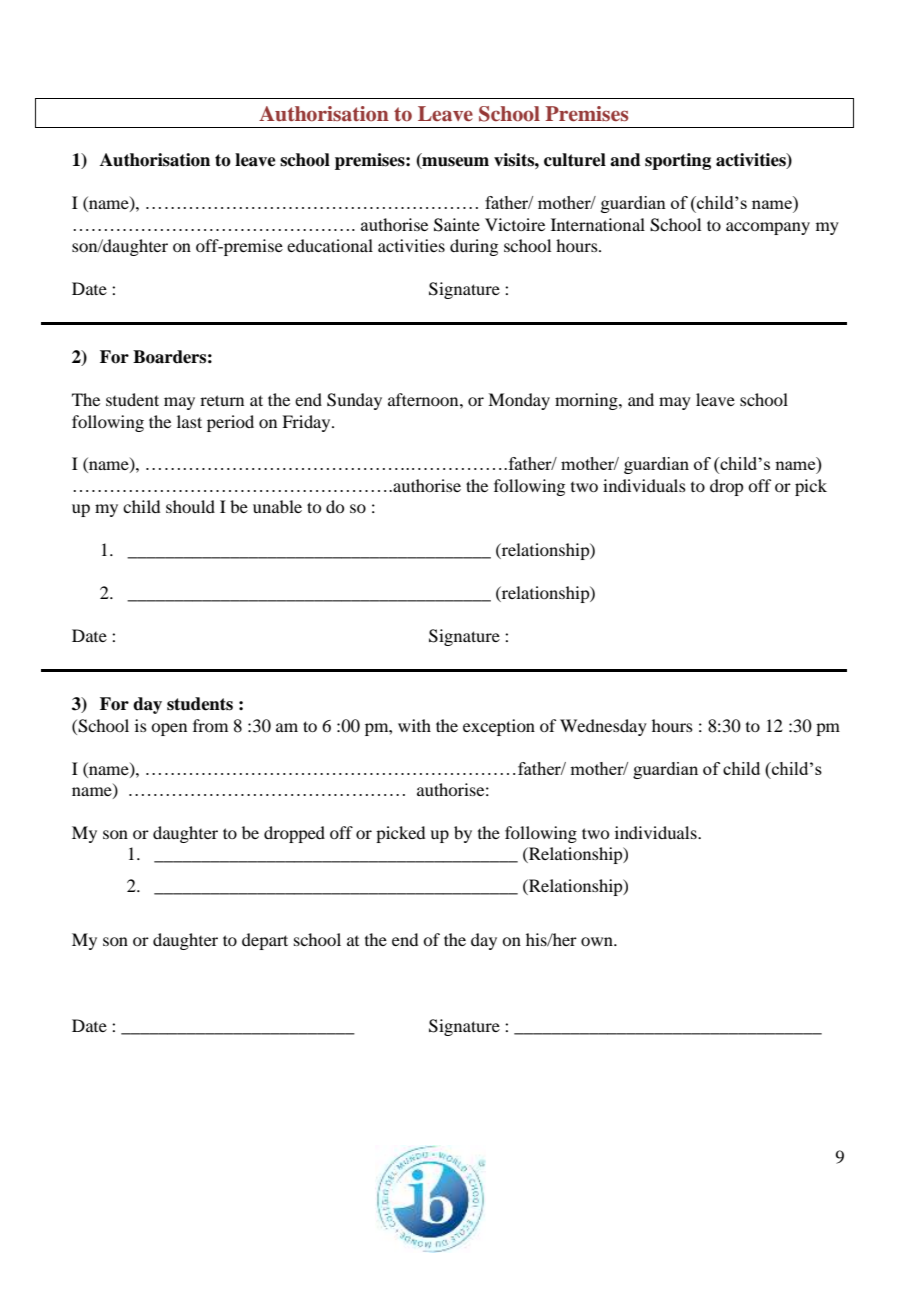 The image size is (924, 1308). Describe the element at coordinates (454, 163) in the image. I see `museum` at that location.
